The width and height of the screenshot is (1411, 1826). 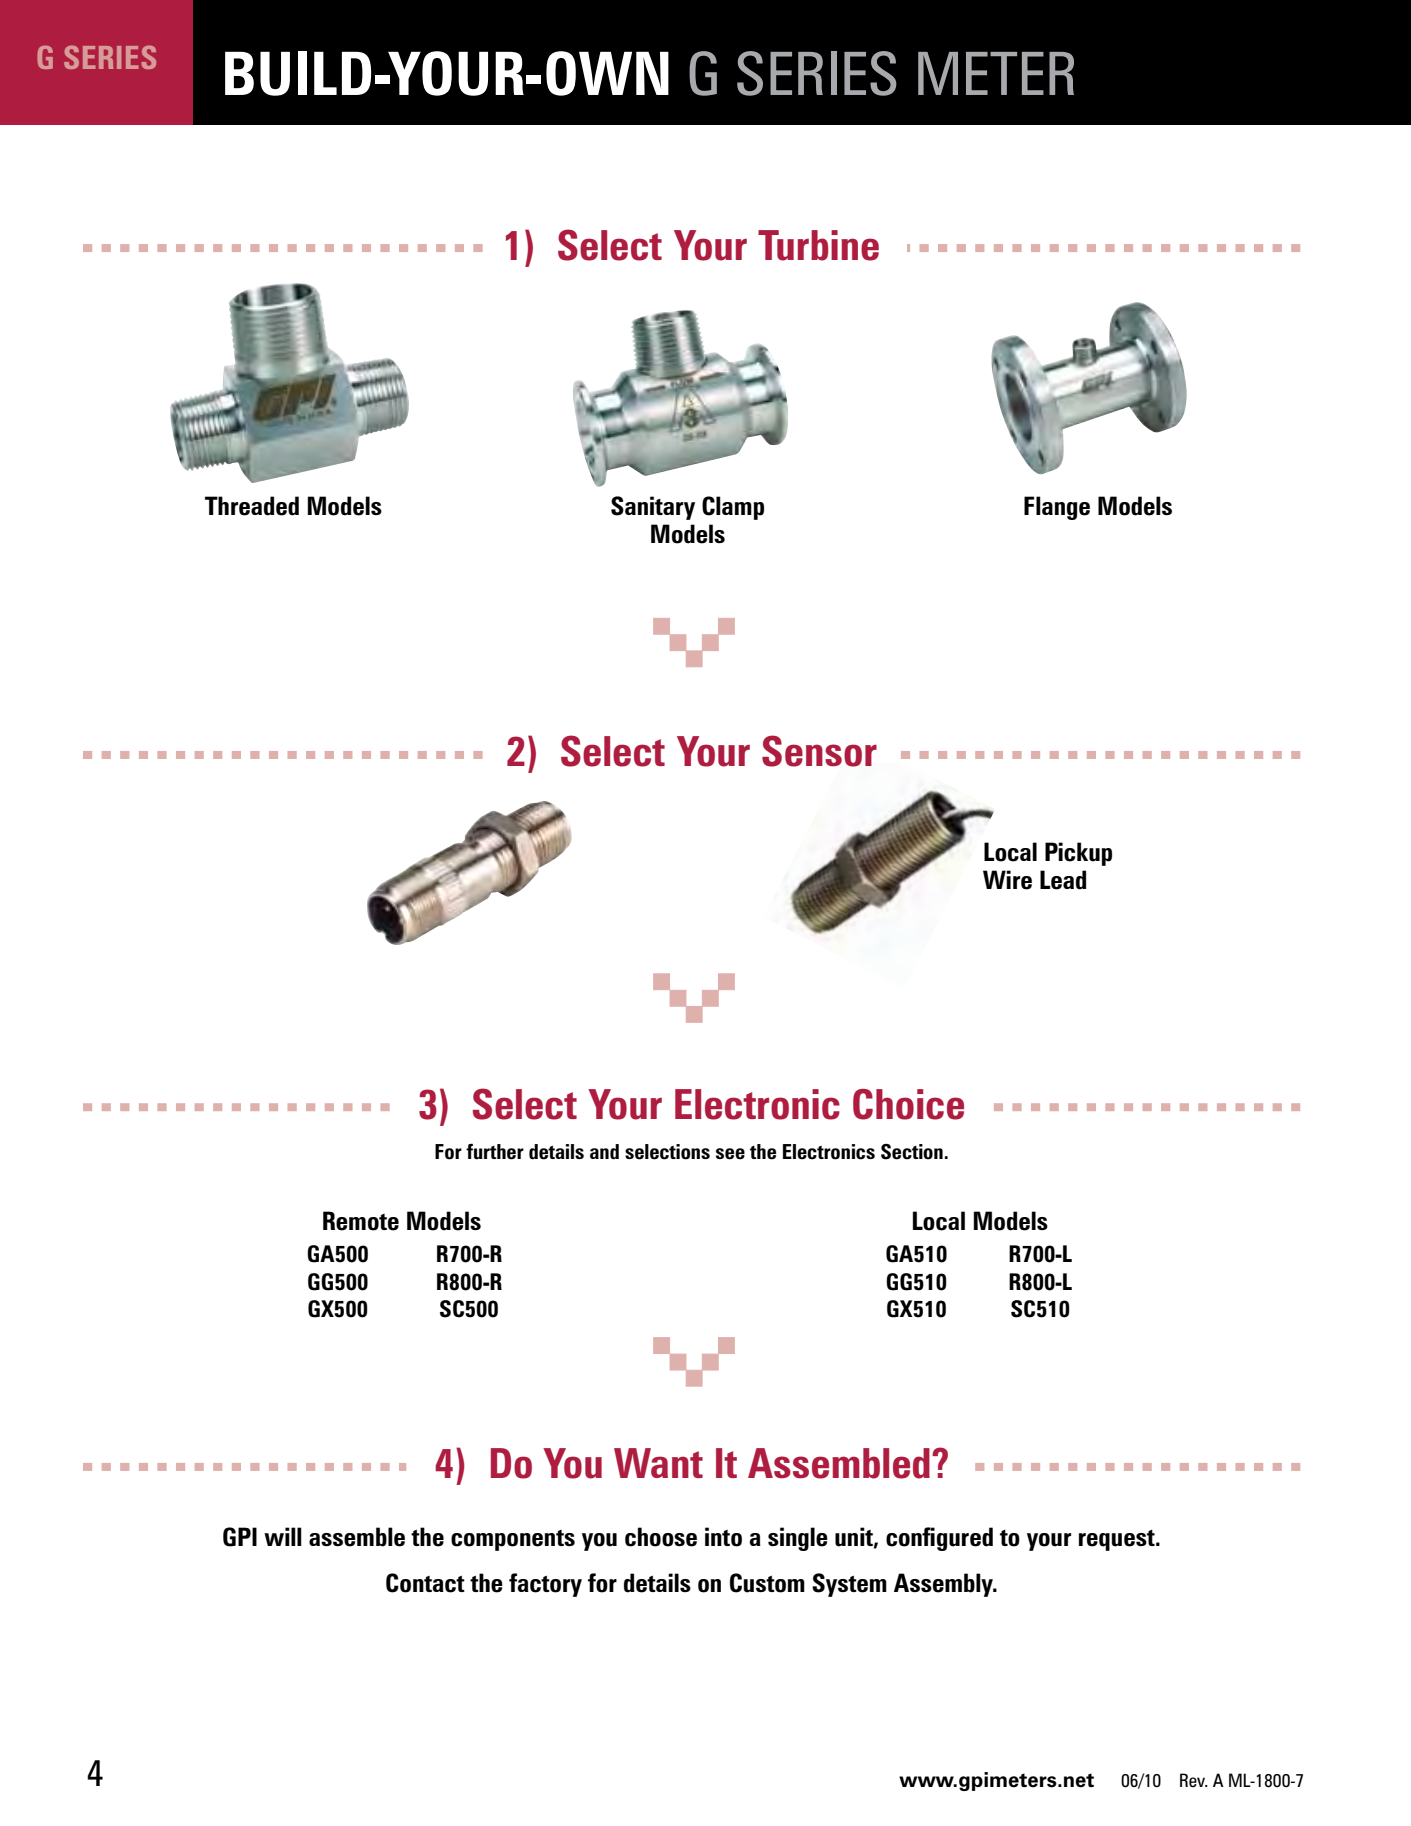 What do you see at coordinates (767, 1583) in the screenshot?
I see `Custom` at bounding box center [767, 1583].
